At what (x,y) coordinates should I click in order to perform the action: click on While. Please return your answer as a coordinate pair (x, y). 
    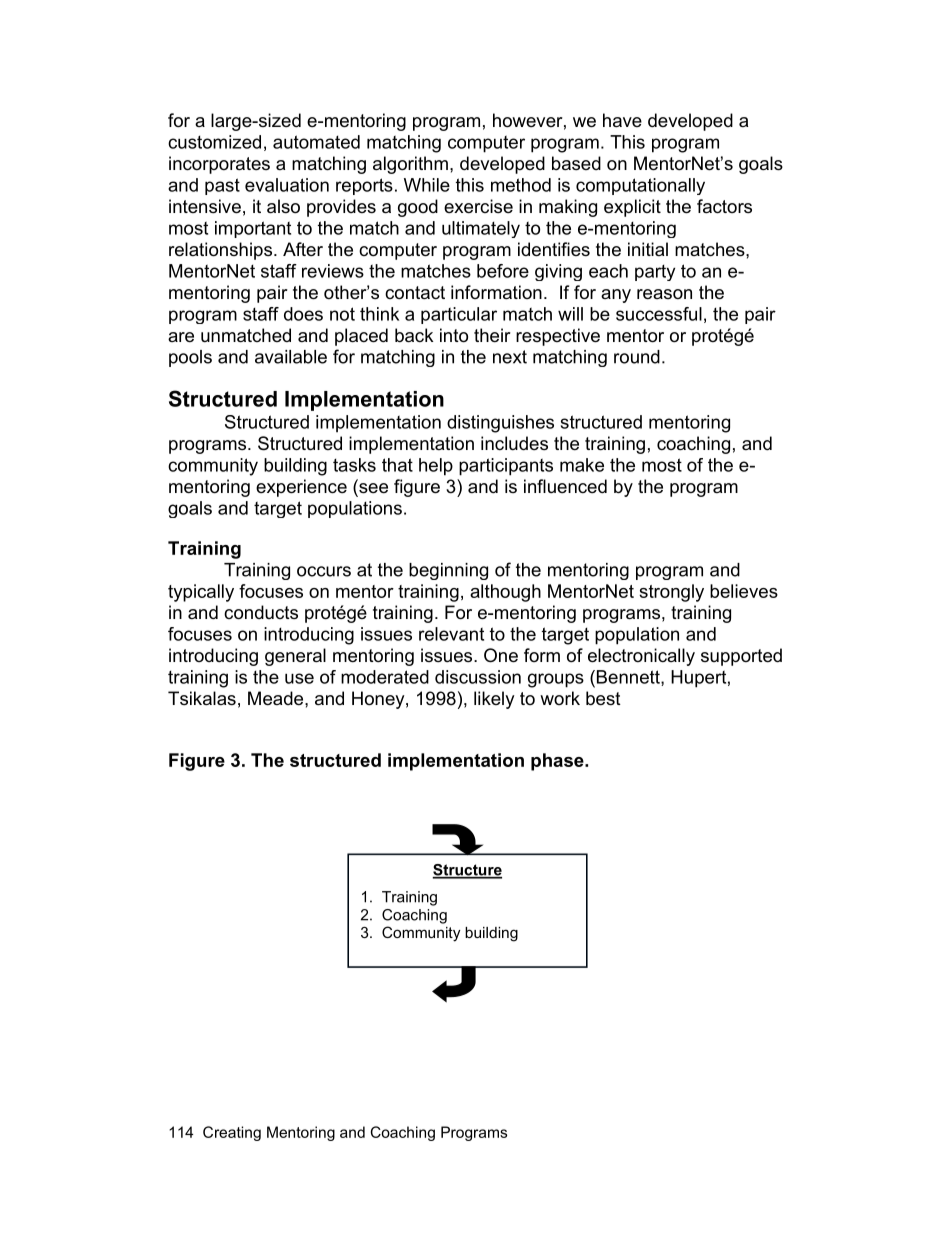
    Looking at the image, I should click on (427, 185).
